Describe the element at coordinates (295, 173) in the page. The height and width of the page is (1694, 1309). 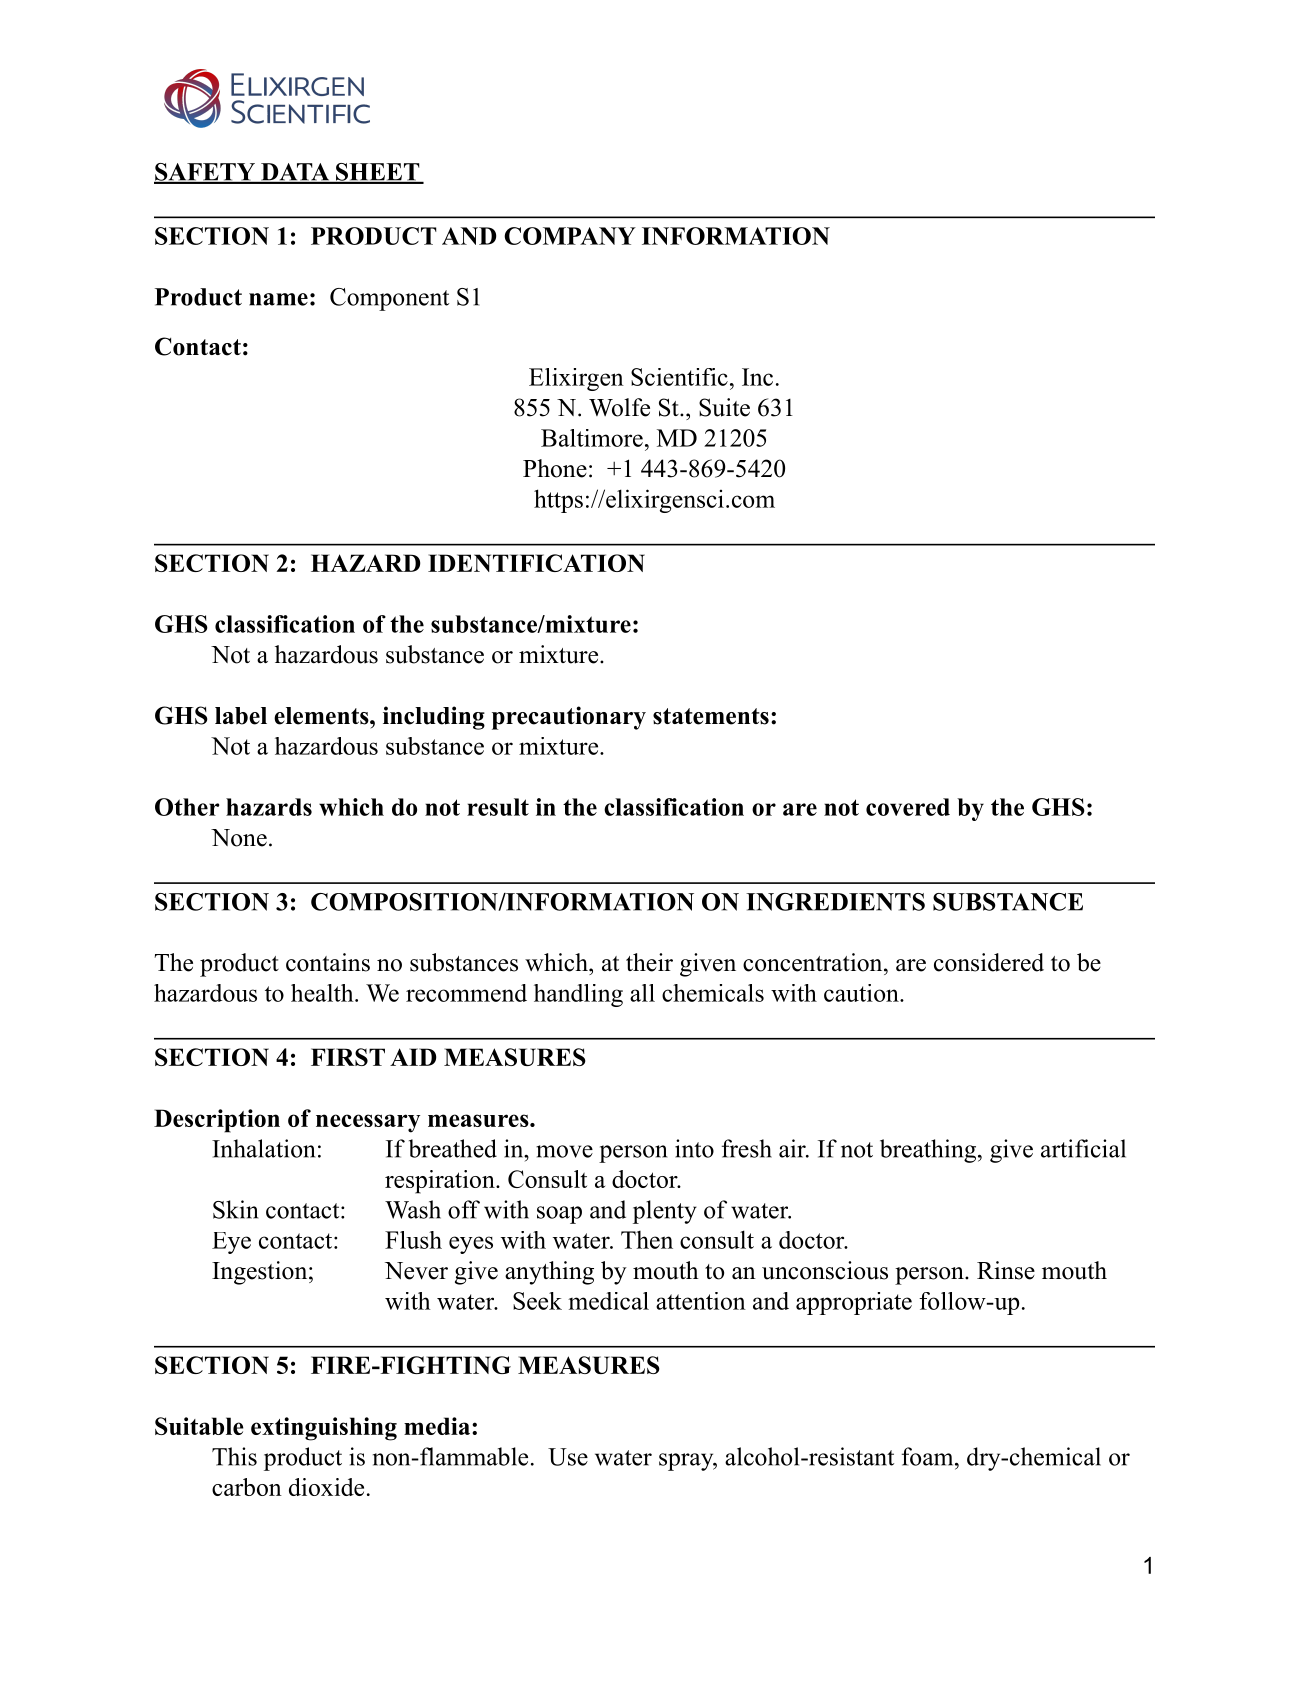
I see `DATA` at that location.
